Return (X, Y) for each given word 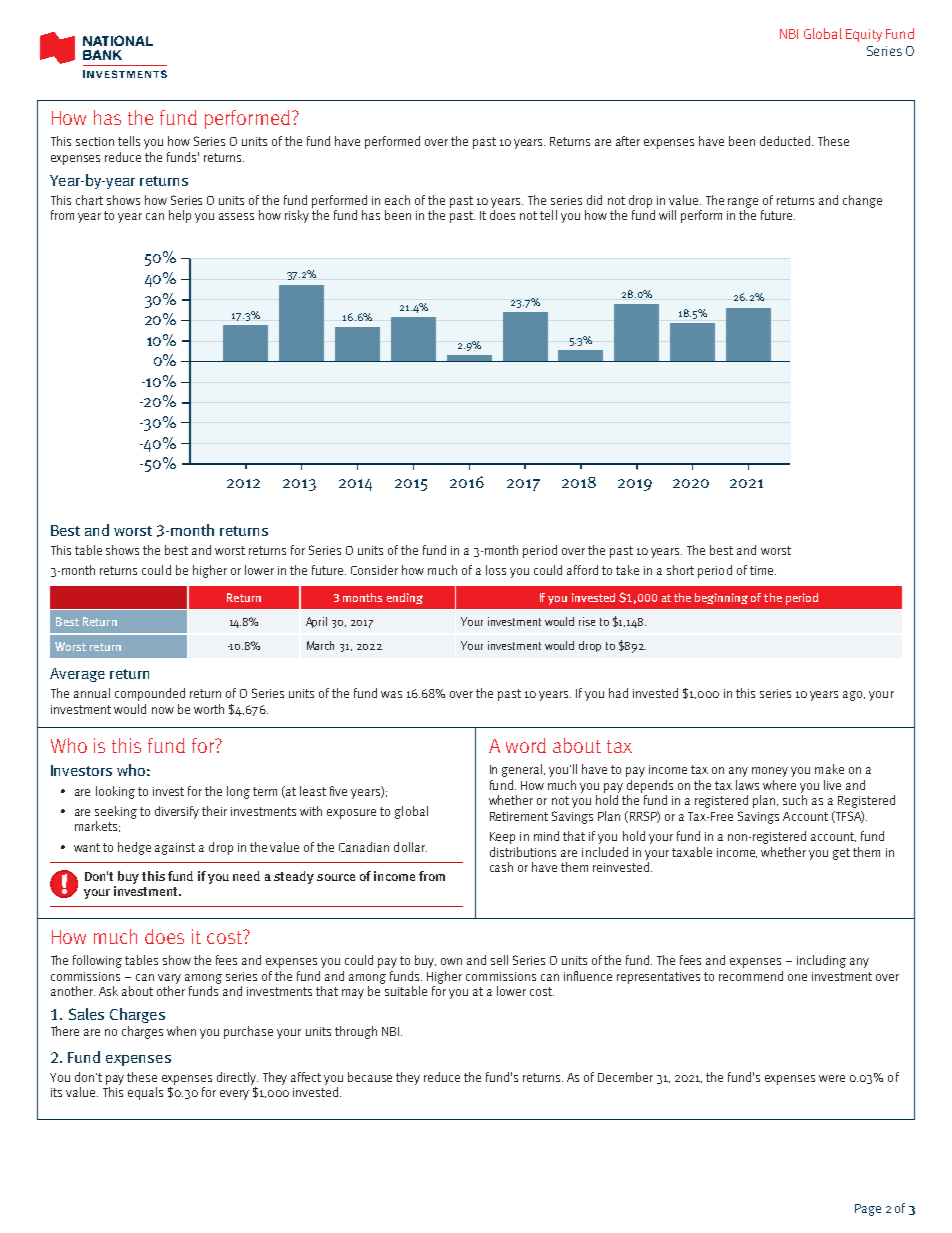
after (628, 141)
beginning (721, 598)
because (370, 1077)
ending (405, 598)
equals (145, 1093)
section (95, 141)
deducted (785, 141)
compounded (150, 694)
